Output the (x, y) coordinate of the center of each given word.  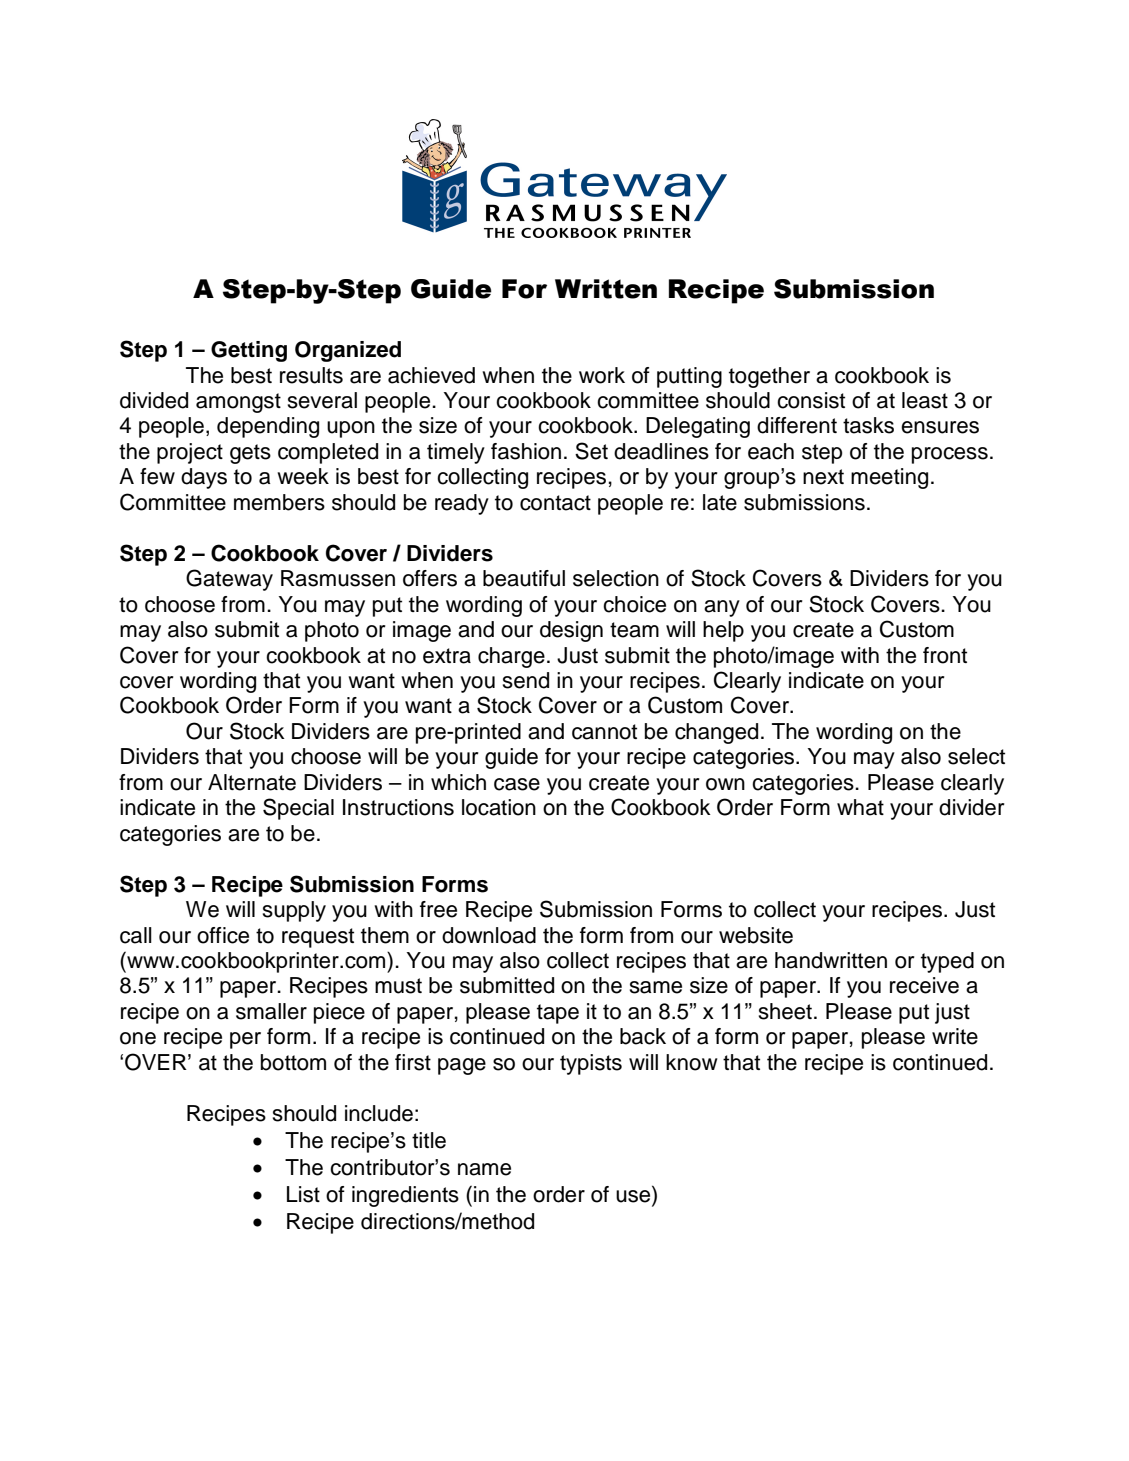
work (602, 375)
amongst (238, 403)
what (860, 807)
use (634, 1195)
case (517, 784)
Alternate (252, 782)
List (303, 1194)
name (484, 1169)
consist (811, 400)
